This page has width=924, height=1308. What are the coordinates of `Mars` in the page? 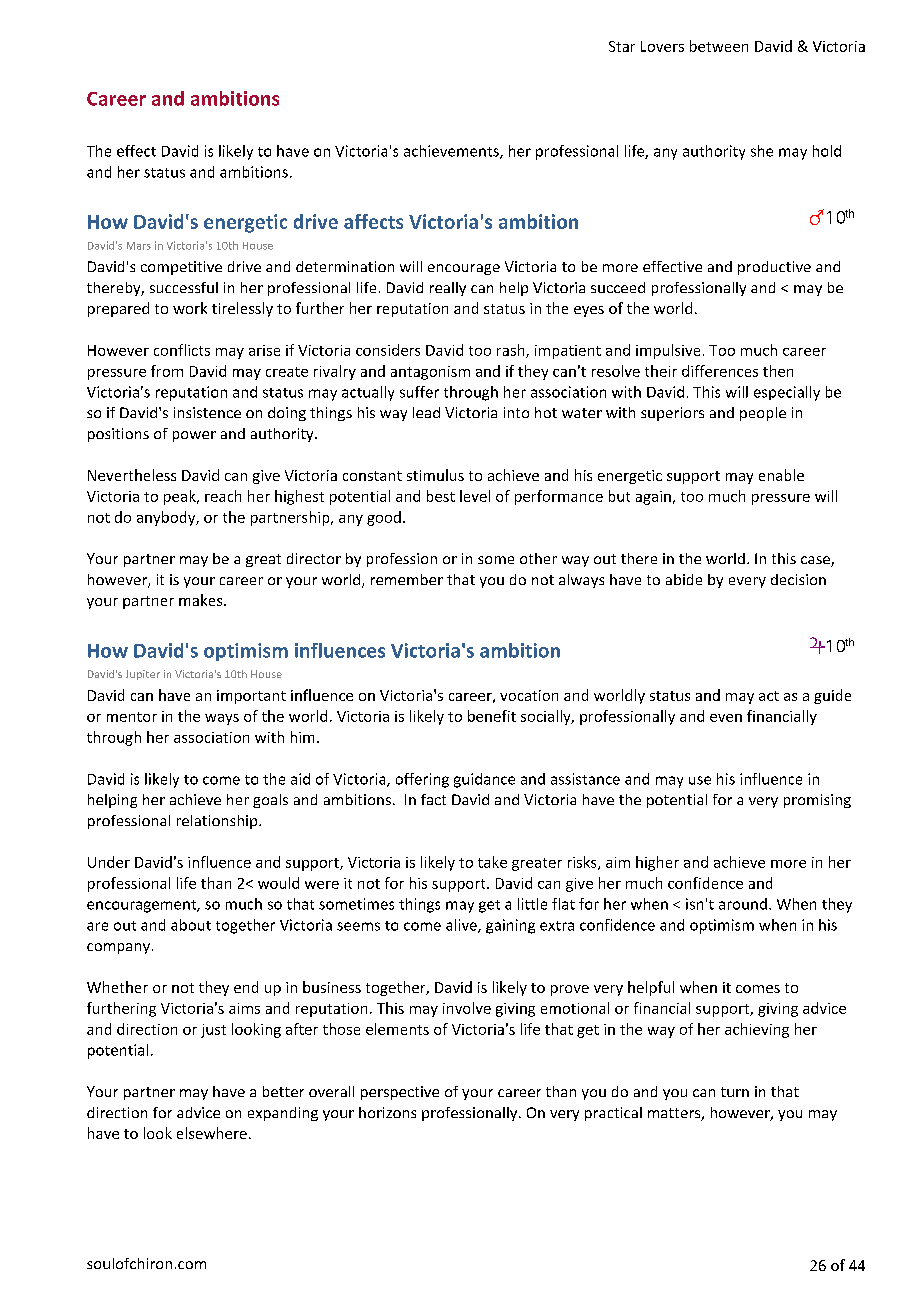 It's located at (139, 246).
